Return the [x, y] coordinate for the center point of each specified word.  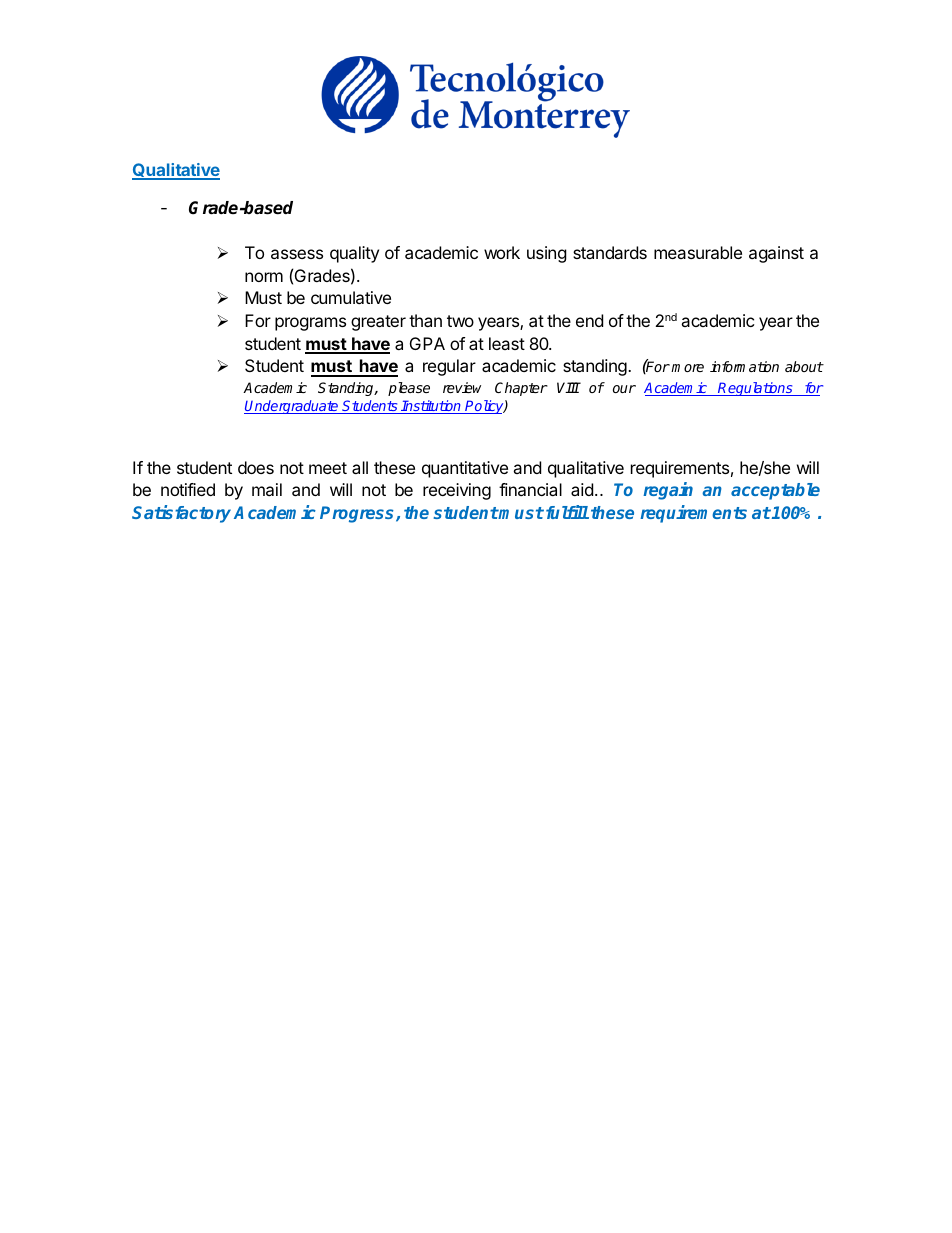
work [502, 252]
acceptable [775, 491]
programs [310, 324]
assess [297, 254]
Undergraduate [292, 407]
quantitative [465, 469]
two [460, 321]
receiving [457, 491]
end [589, 320]
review [462, 387]
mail [267, 489]
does [256, 467]
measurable [698, 252]
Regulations [756, 389]
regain [668, 491]
